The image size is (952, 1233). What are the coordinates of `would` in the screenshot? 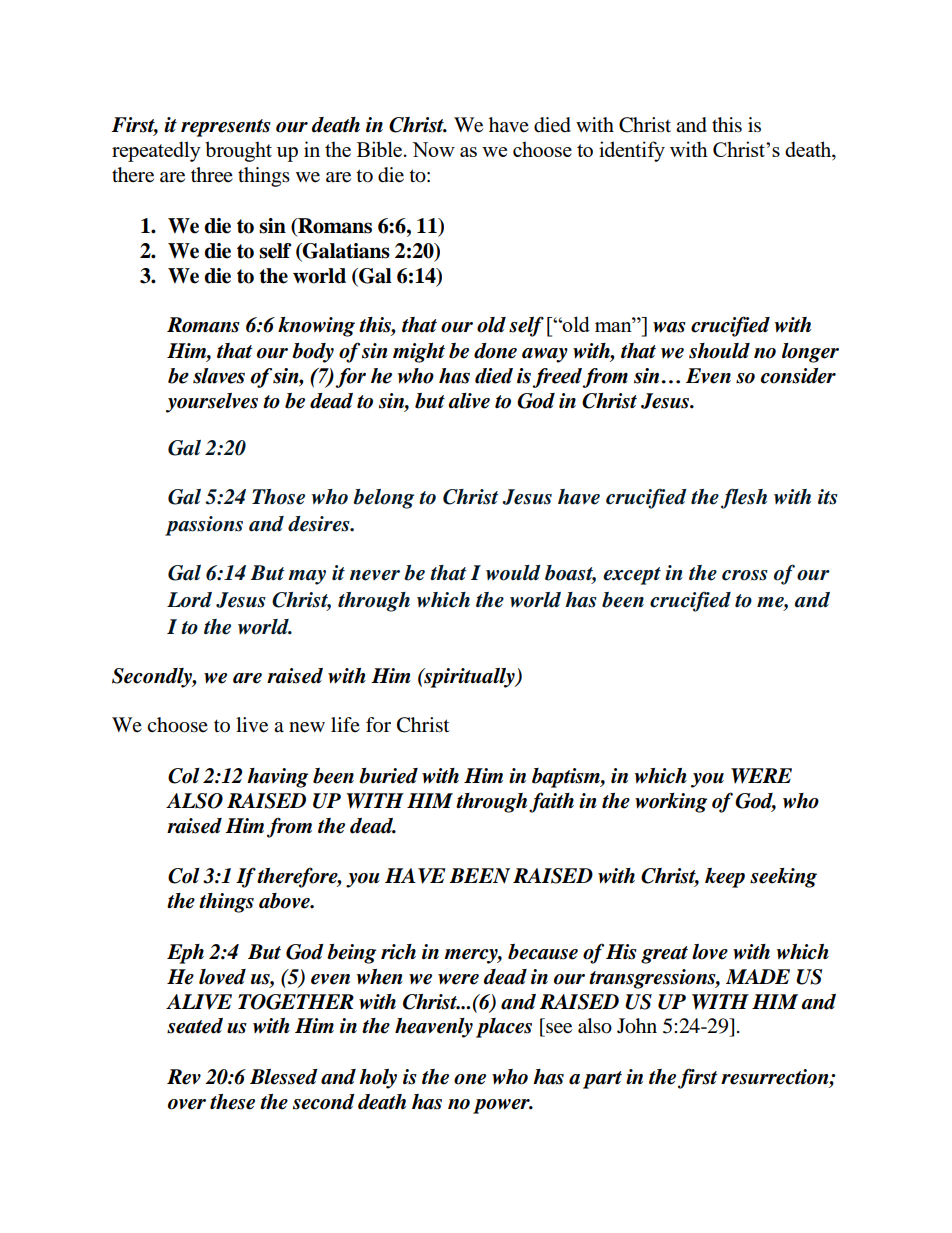 It's located at (513, 573).
